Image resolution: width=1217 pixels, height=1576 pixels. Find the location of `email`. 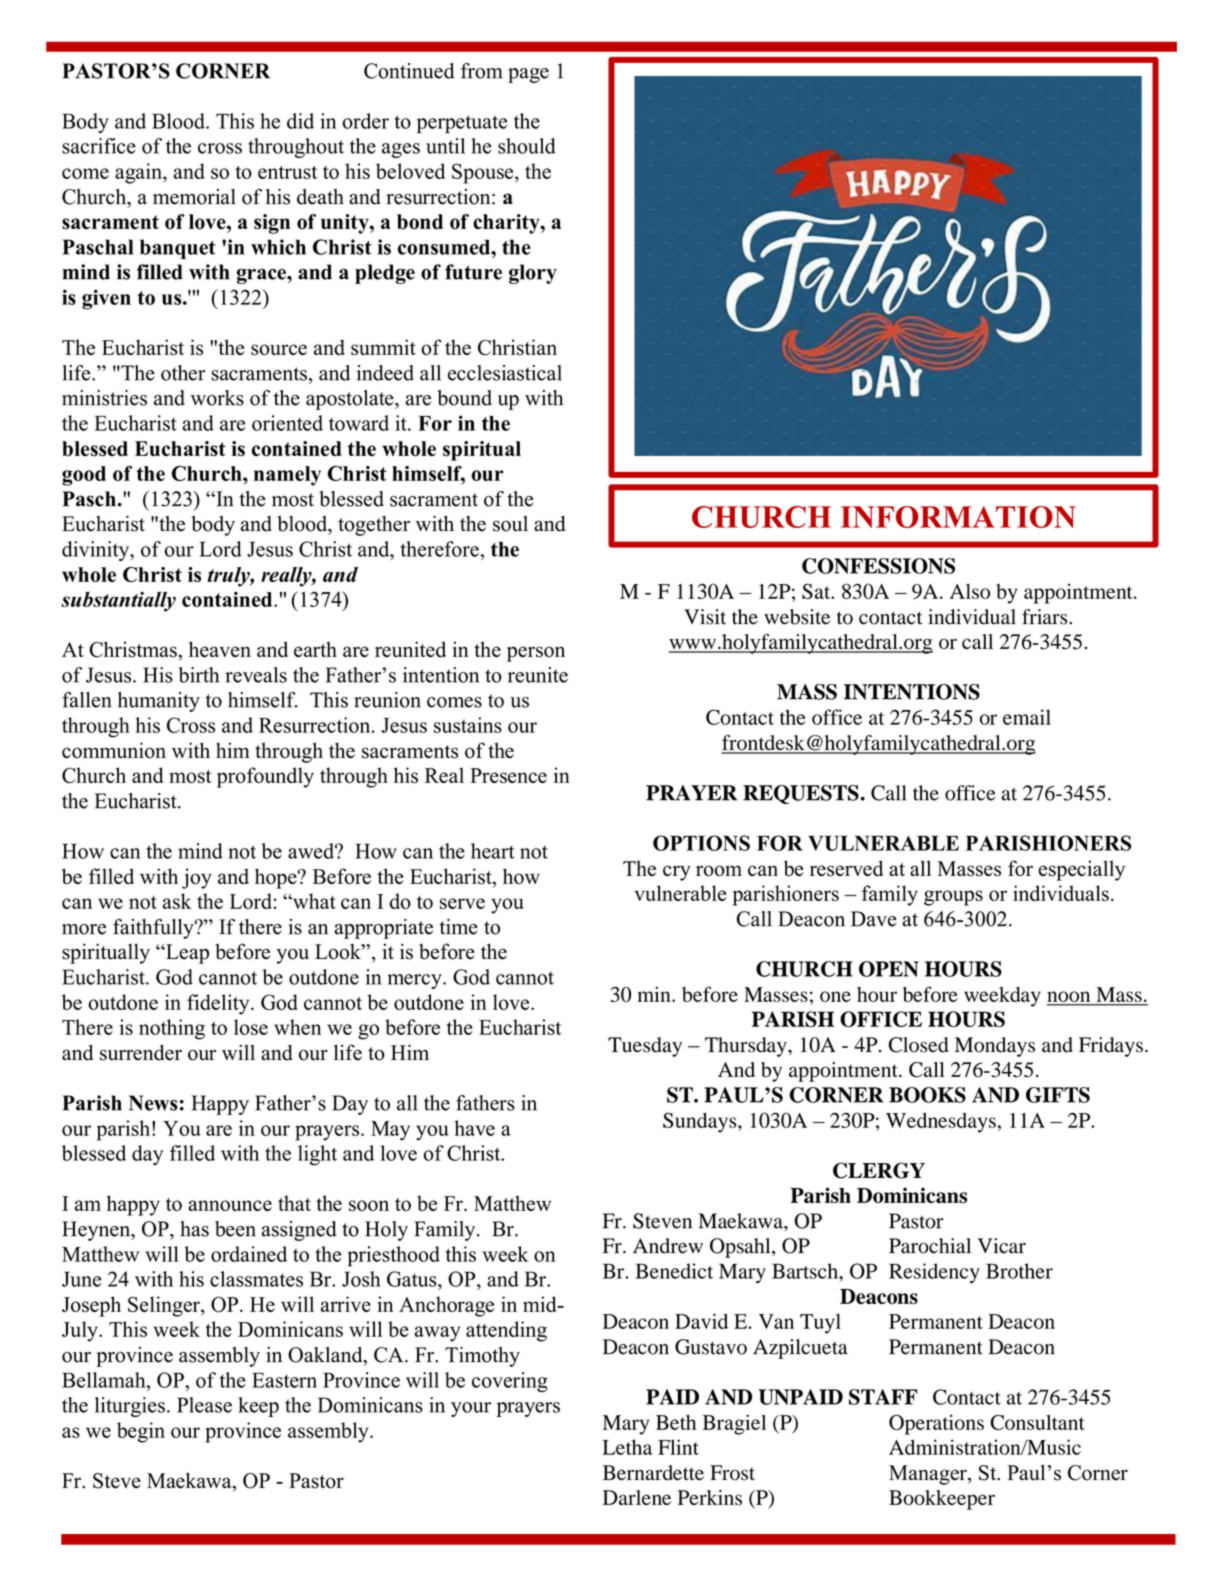

email is located at coordinates (1027, 717).
